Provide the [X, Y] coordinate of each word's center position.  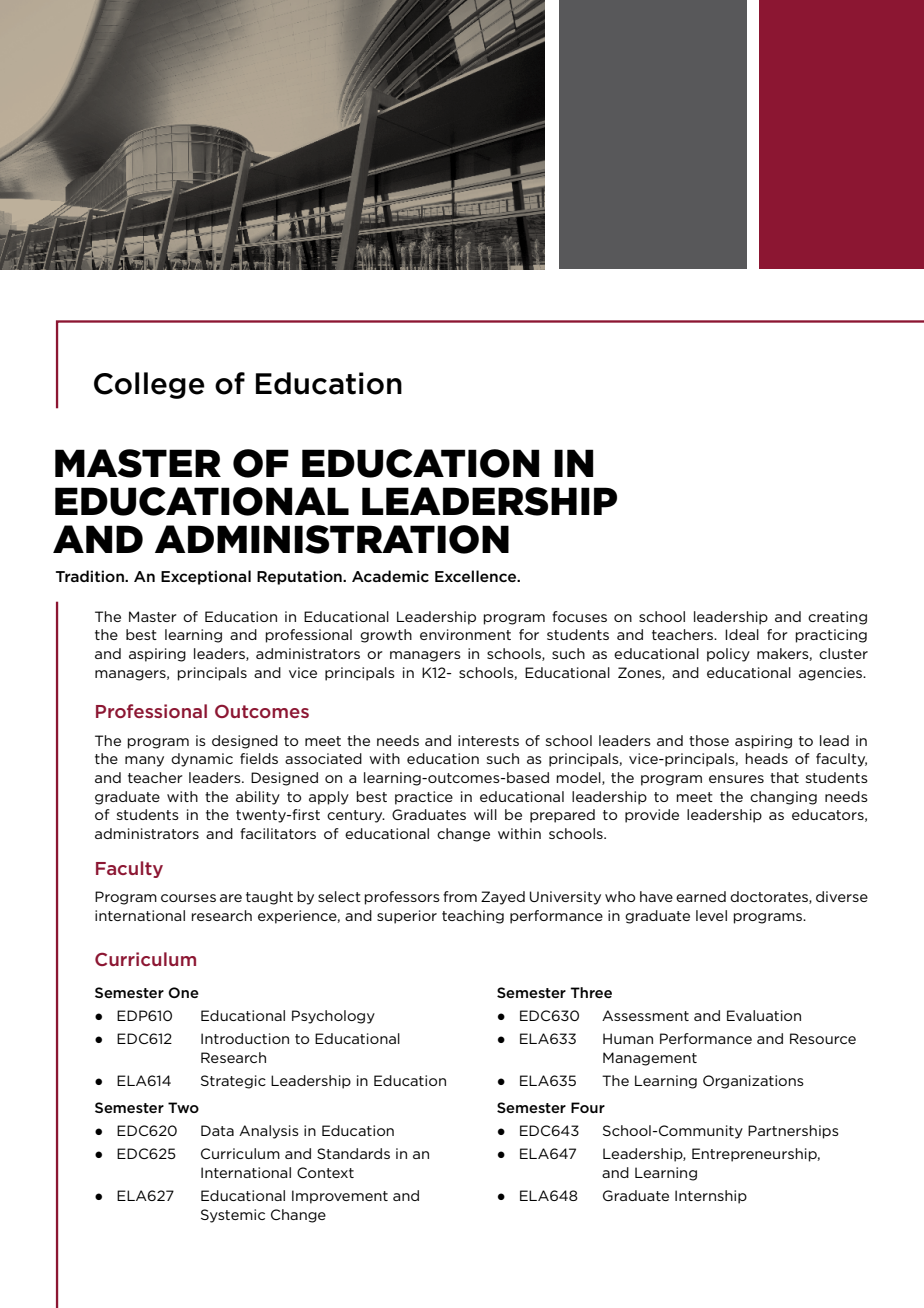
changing [783, 798]
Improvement [340, 1197]
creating [837, 618]
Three [591, 992]
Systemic [233, 1216]
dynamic [202, 760]
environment [465, 634]
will [485, 814]
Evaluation [764, 1015]
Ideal [742, 634]
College [149, 385]
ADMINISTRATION [332, 539]
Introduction [245, 1038]
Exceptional [206, 577]
